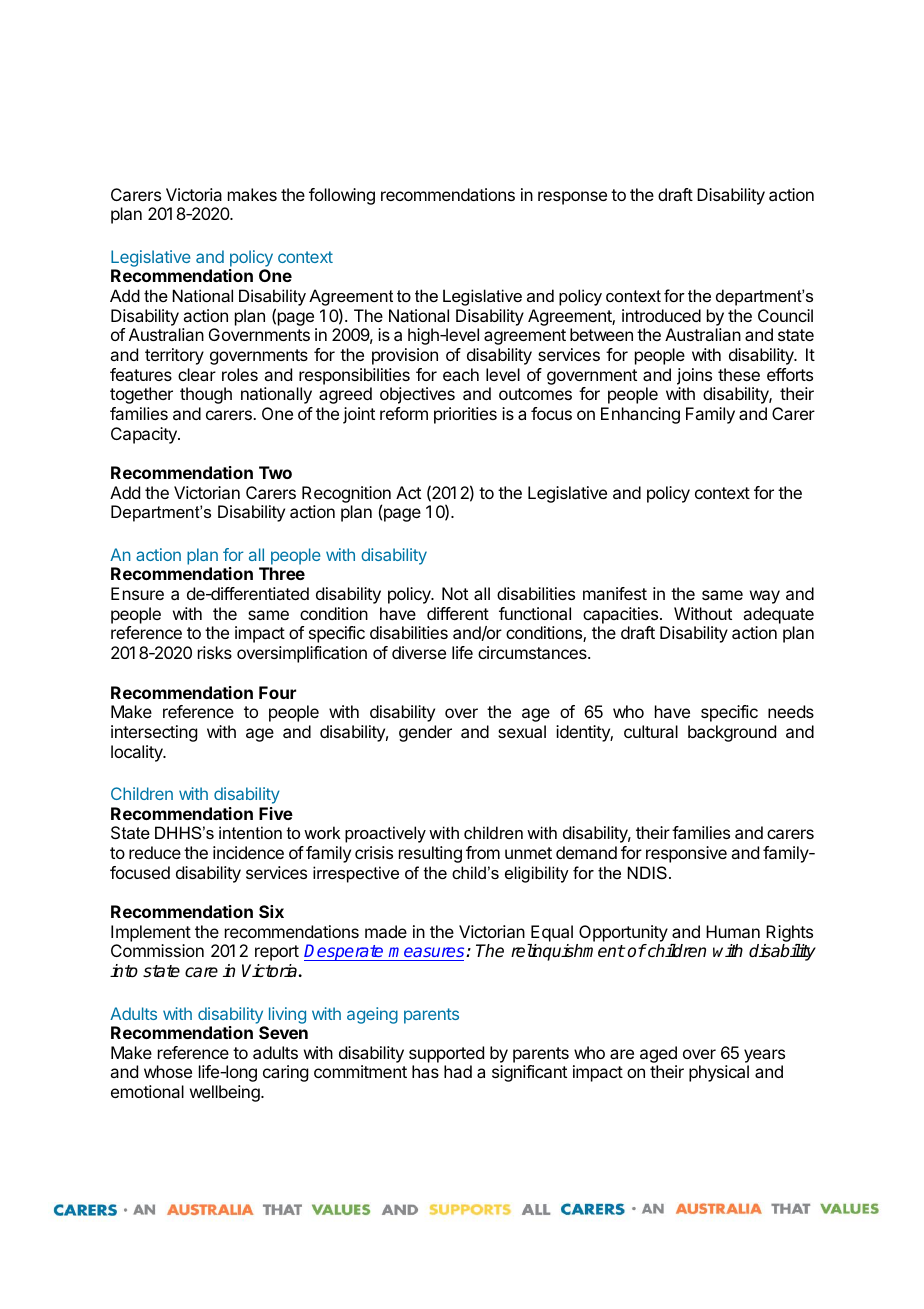 The width and height of the image is (924, 1309). What do you see at coordinates (483, 852) in the image?
I see `from` at bounding box center [483, 852].
